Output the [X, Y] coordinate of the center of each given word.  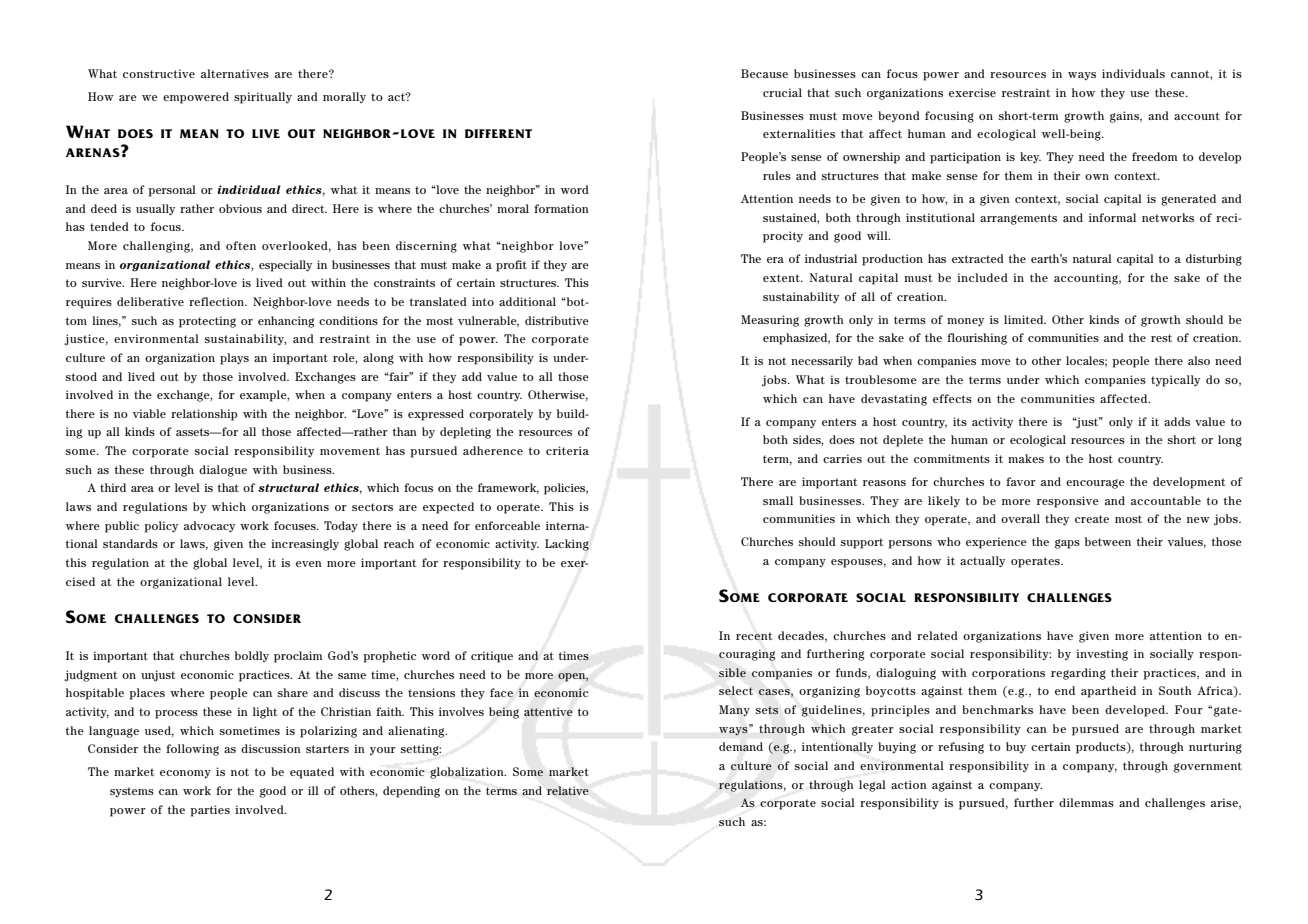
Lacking [567, 545]
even [309, 564]
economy [185, 774]
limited [1025, 319]
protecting [207, 322]
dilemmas [1086, 802]
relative [568, 790]
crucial [782, 92]
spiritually [263, 98]
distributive [557, 320]
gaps [1067, 544]
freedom [1154, 156]
